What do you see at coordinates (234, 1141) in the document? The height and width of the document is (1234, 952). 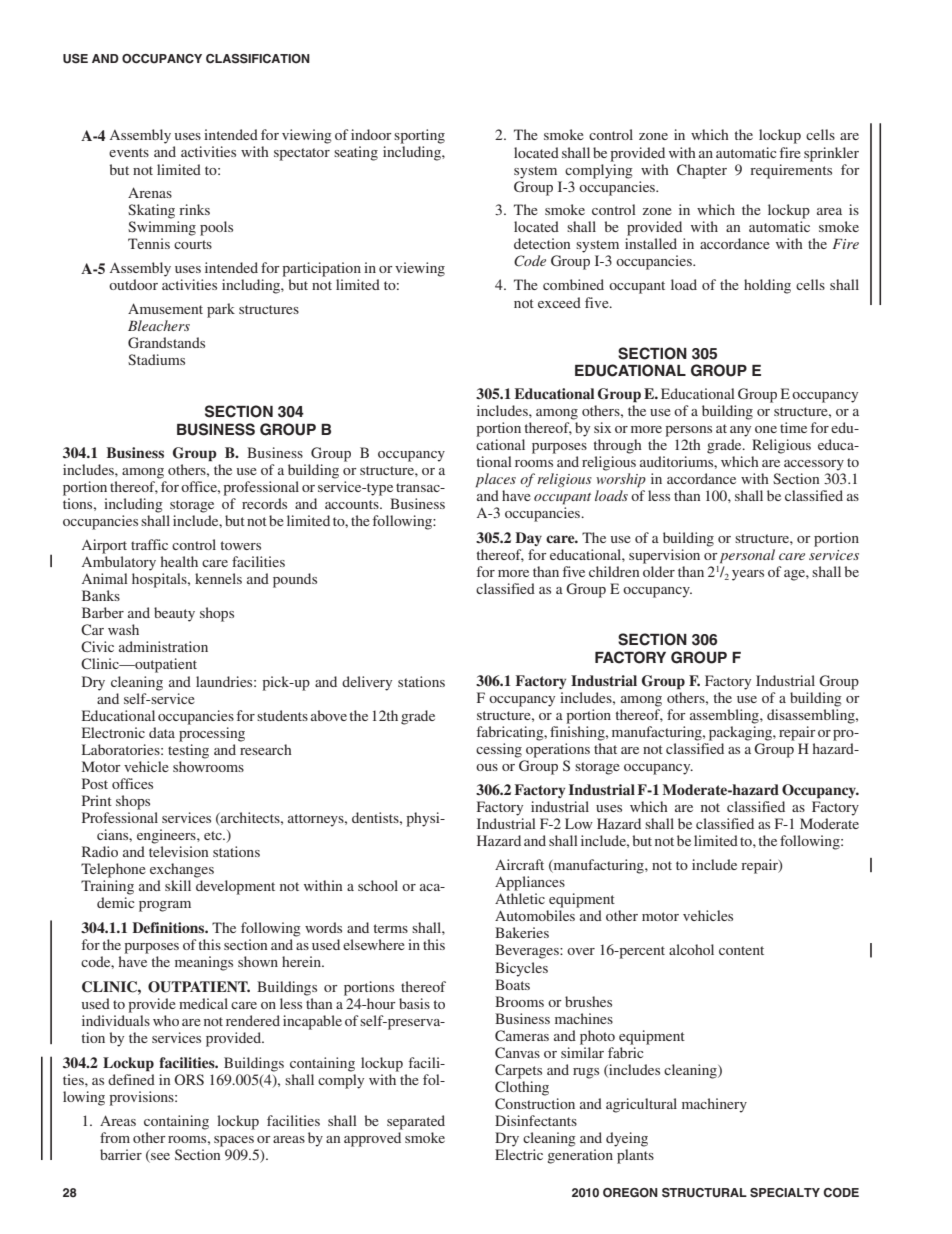 I see `spaces` at bounding box center [234, 1141].
